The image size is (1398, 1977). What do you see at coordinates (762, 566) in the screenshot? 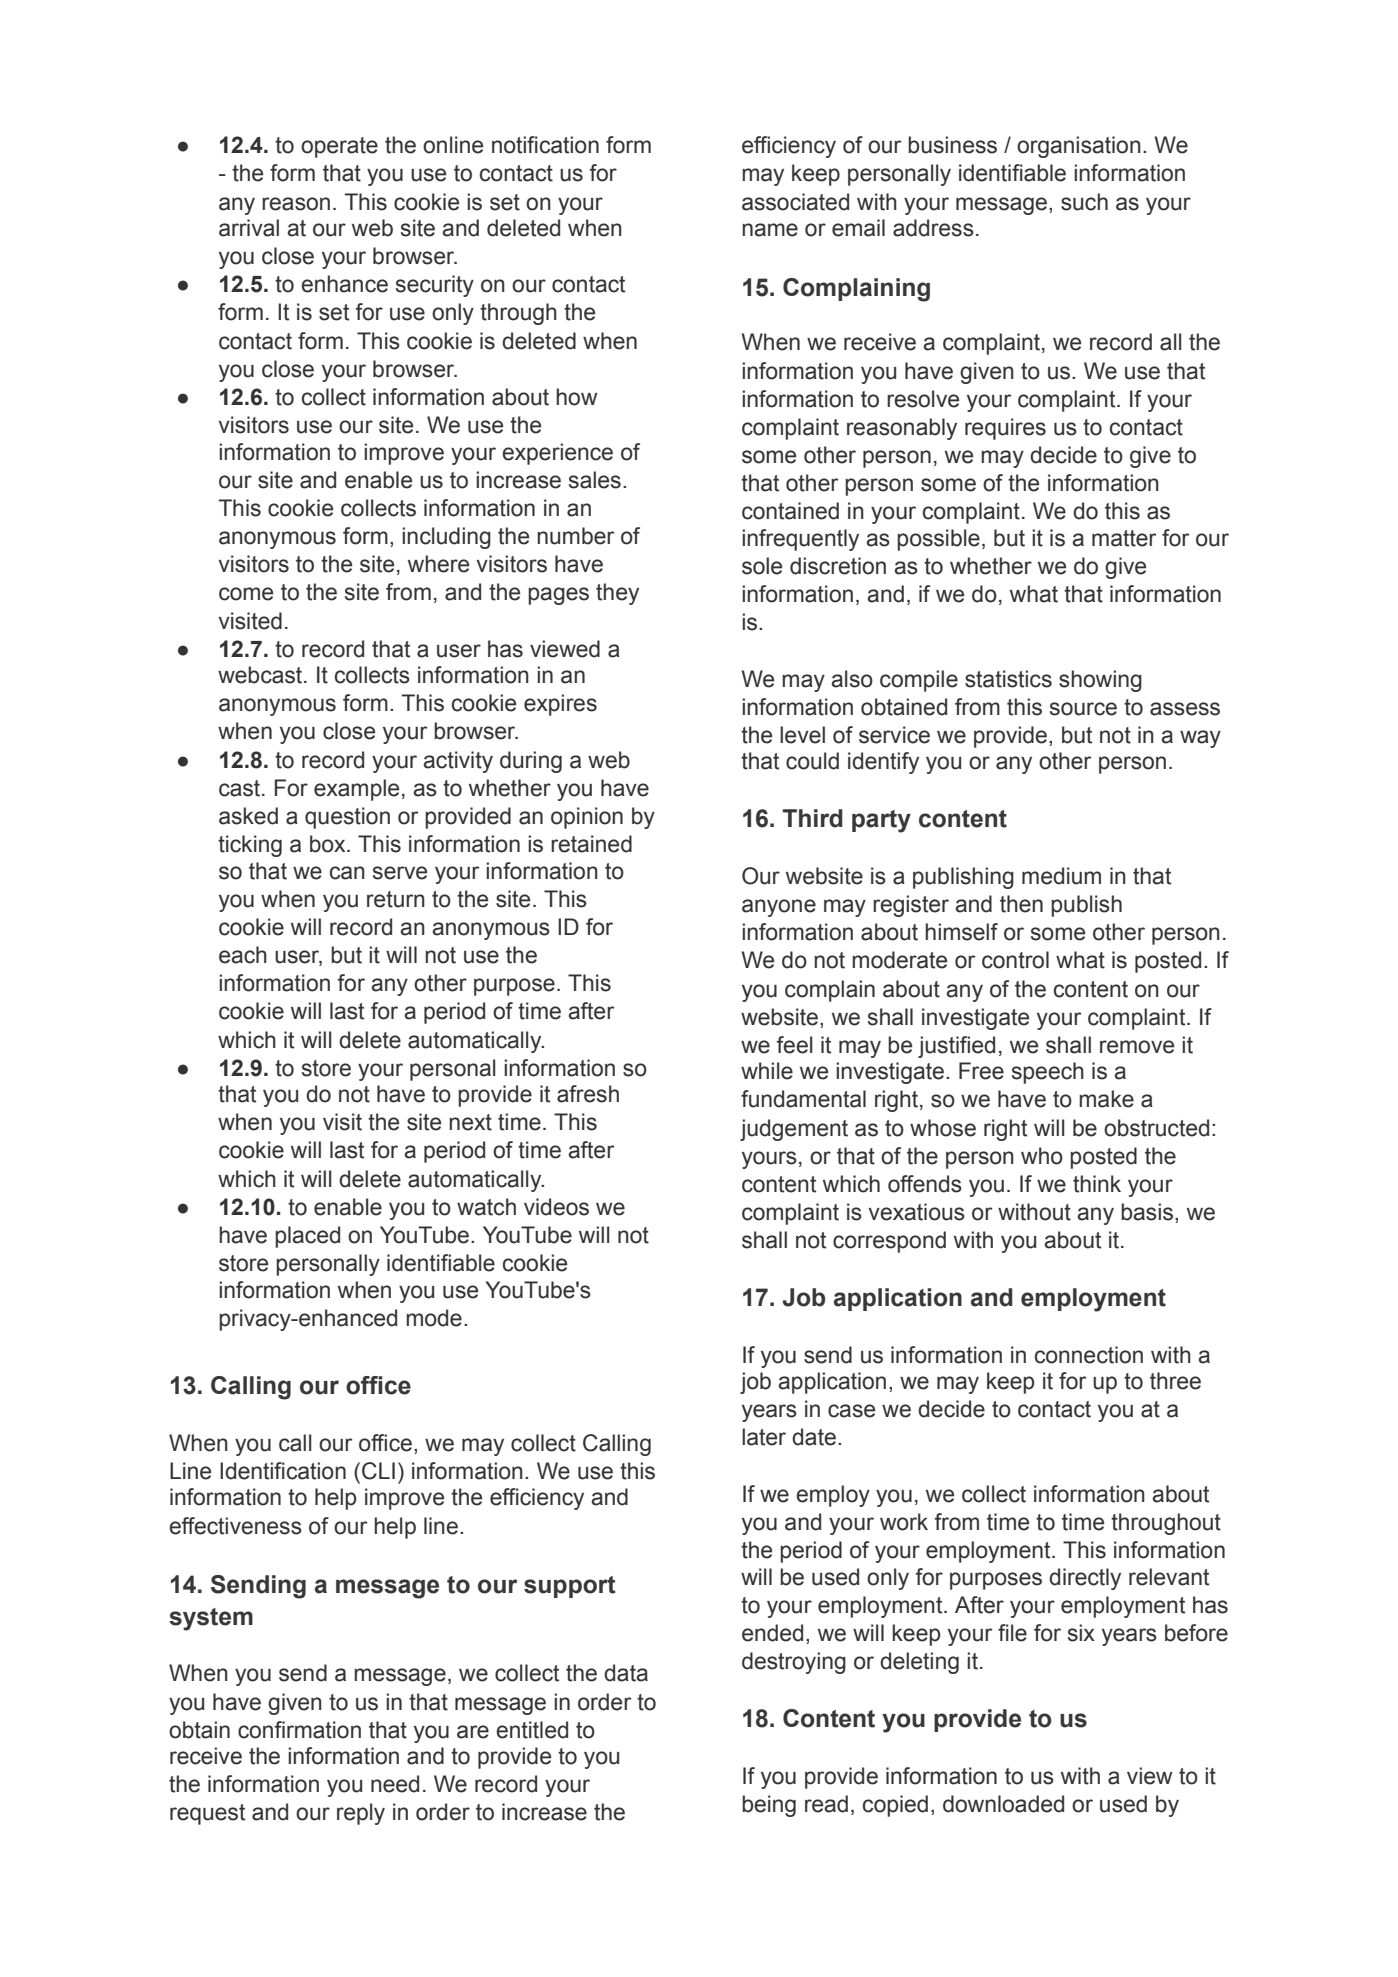
I see `sole` at bounding box center [762, 566].
